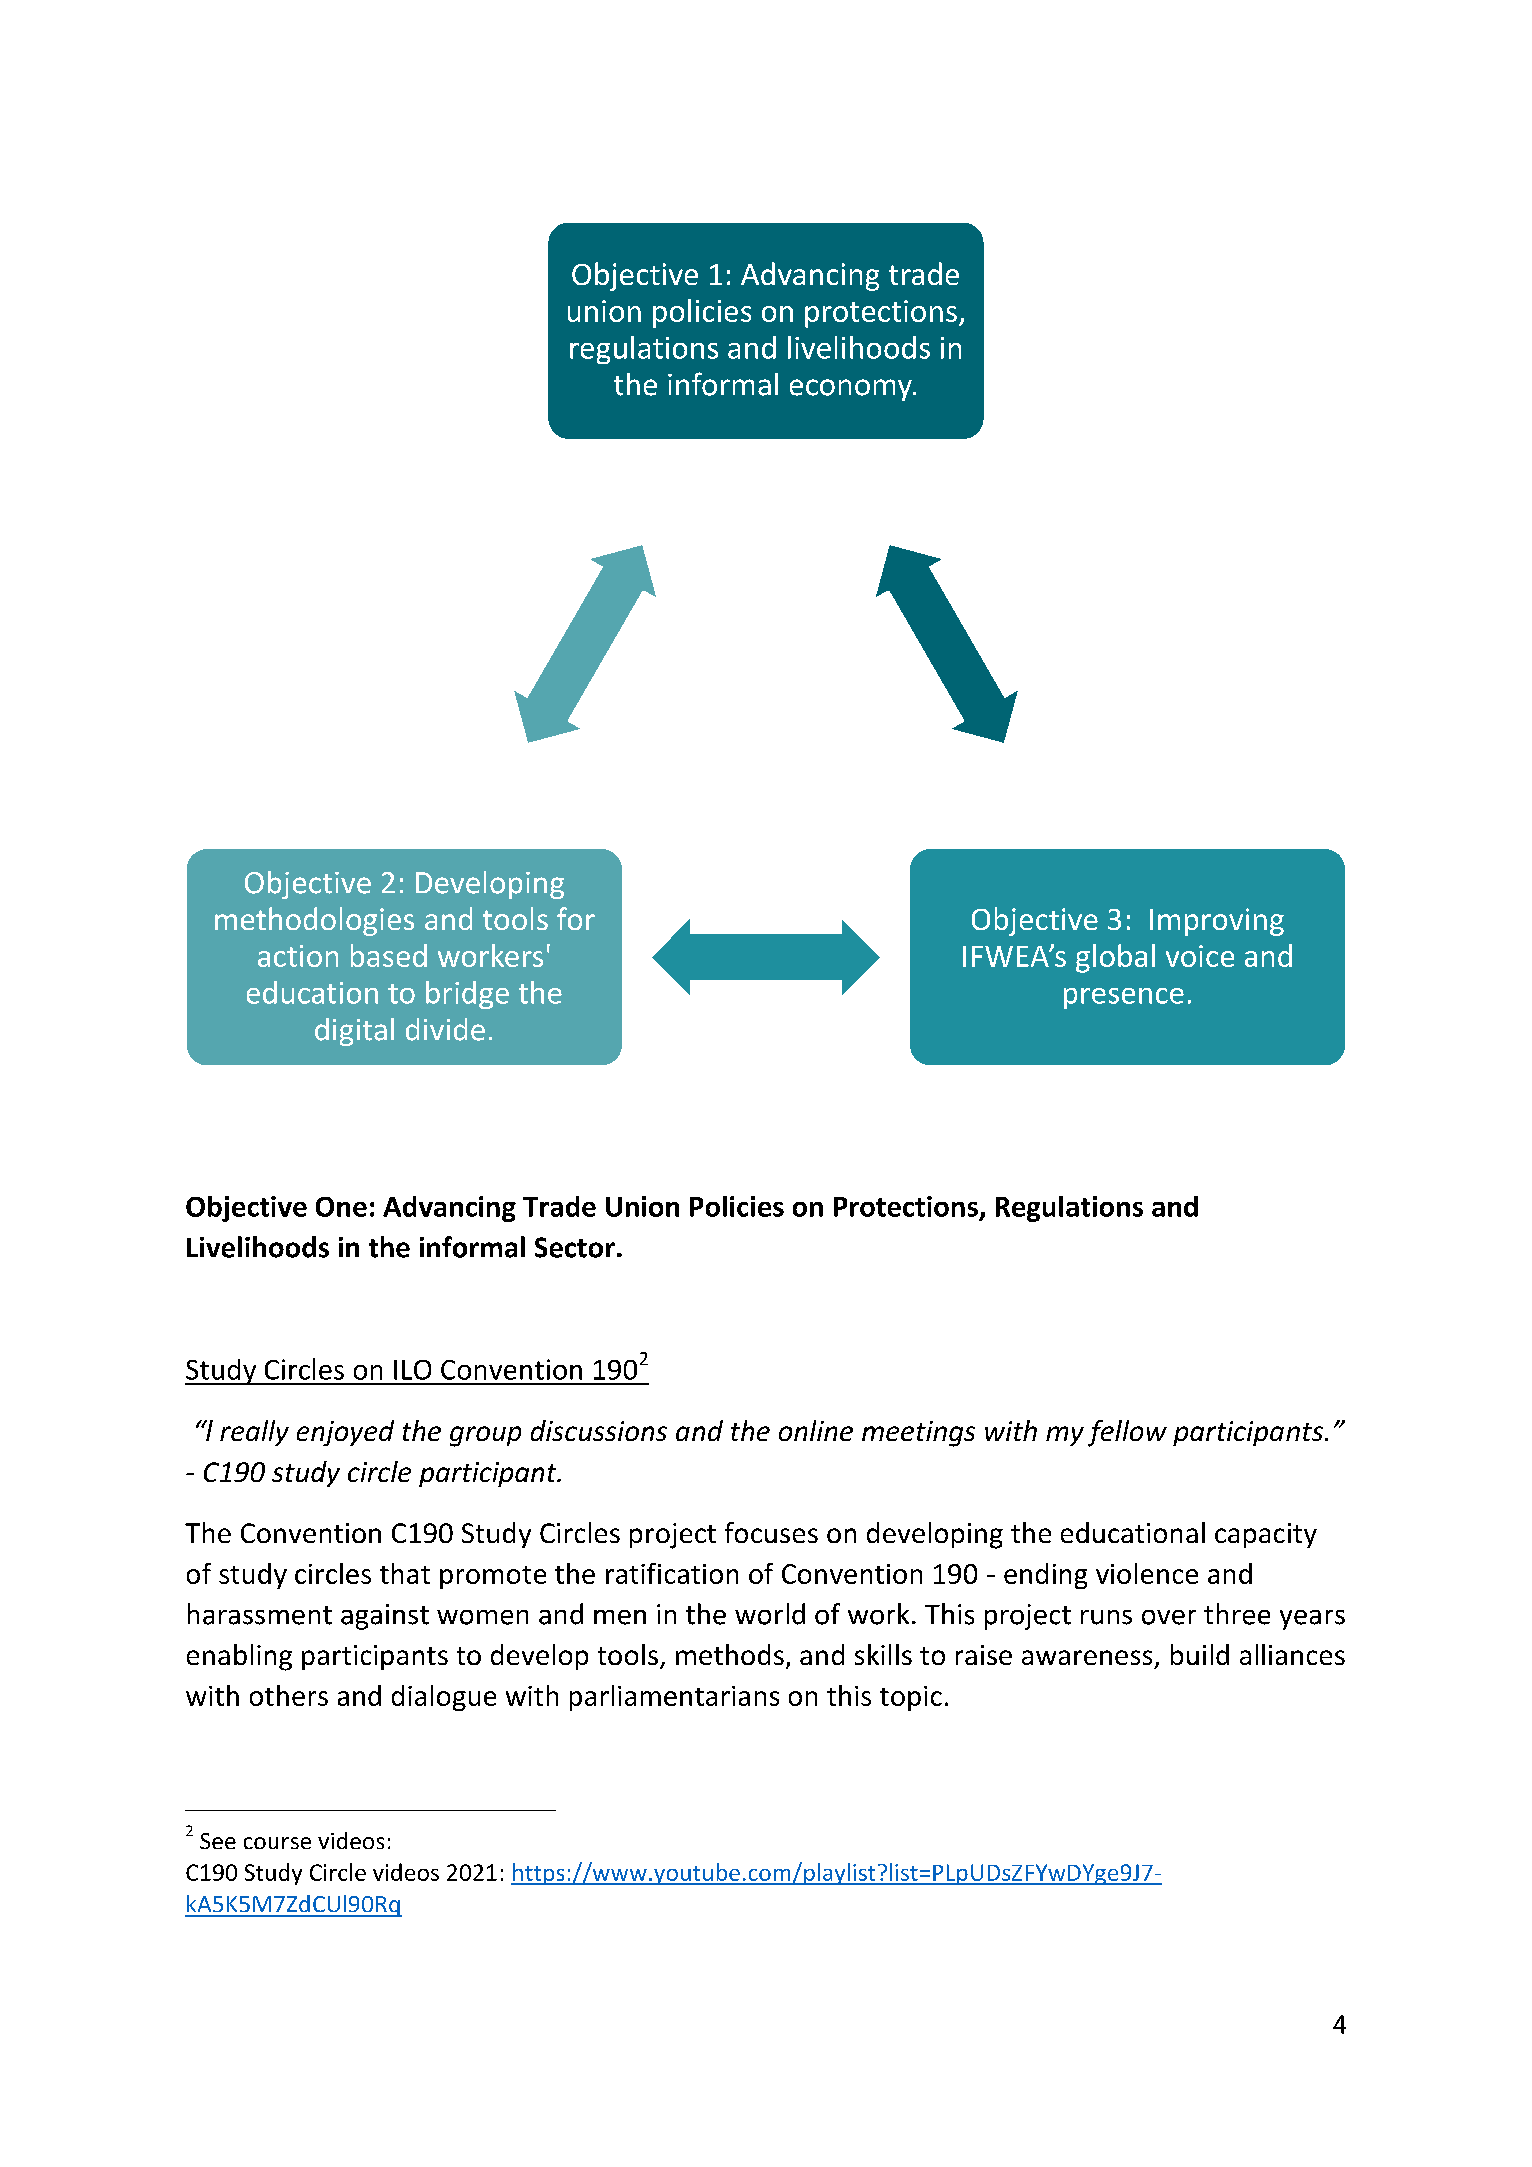 This screenshot has width=1532, height=2167. Describe the element at coordinates (1127, 1433) in the screenshot. I see `fellow` at that location.
